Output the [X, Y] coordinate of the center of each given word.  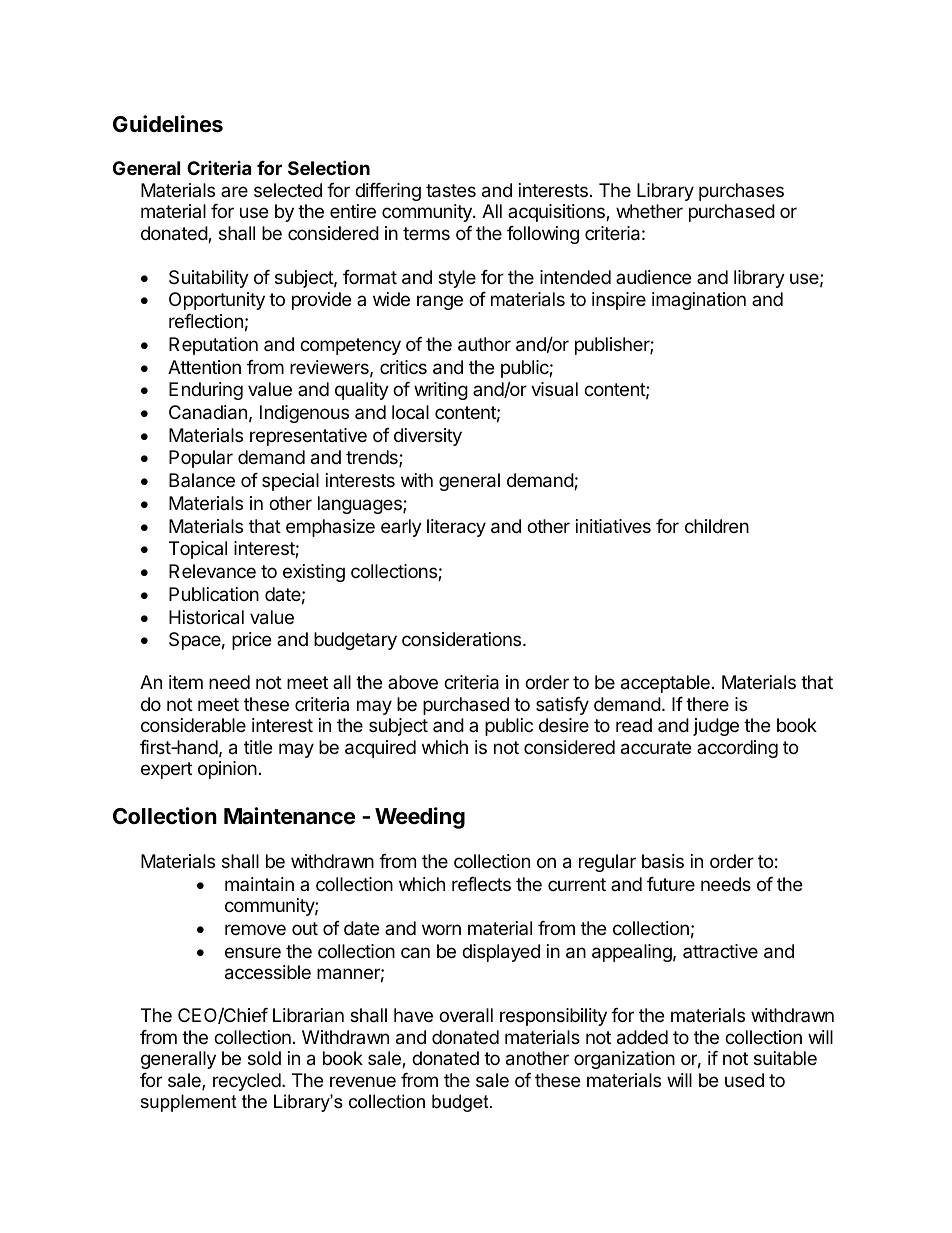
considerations [463, 639]
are [234, 191]
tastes [451, 191]
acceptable [665, 684]
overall [466, 1015]
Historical [206, 617]
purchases [741, 192]
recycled [247, 1082]
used [744, 1080]
